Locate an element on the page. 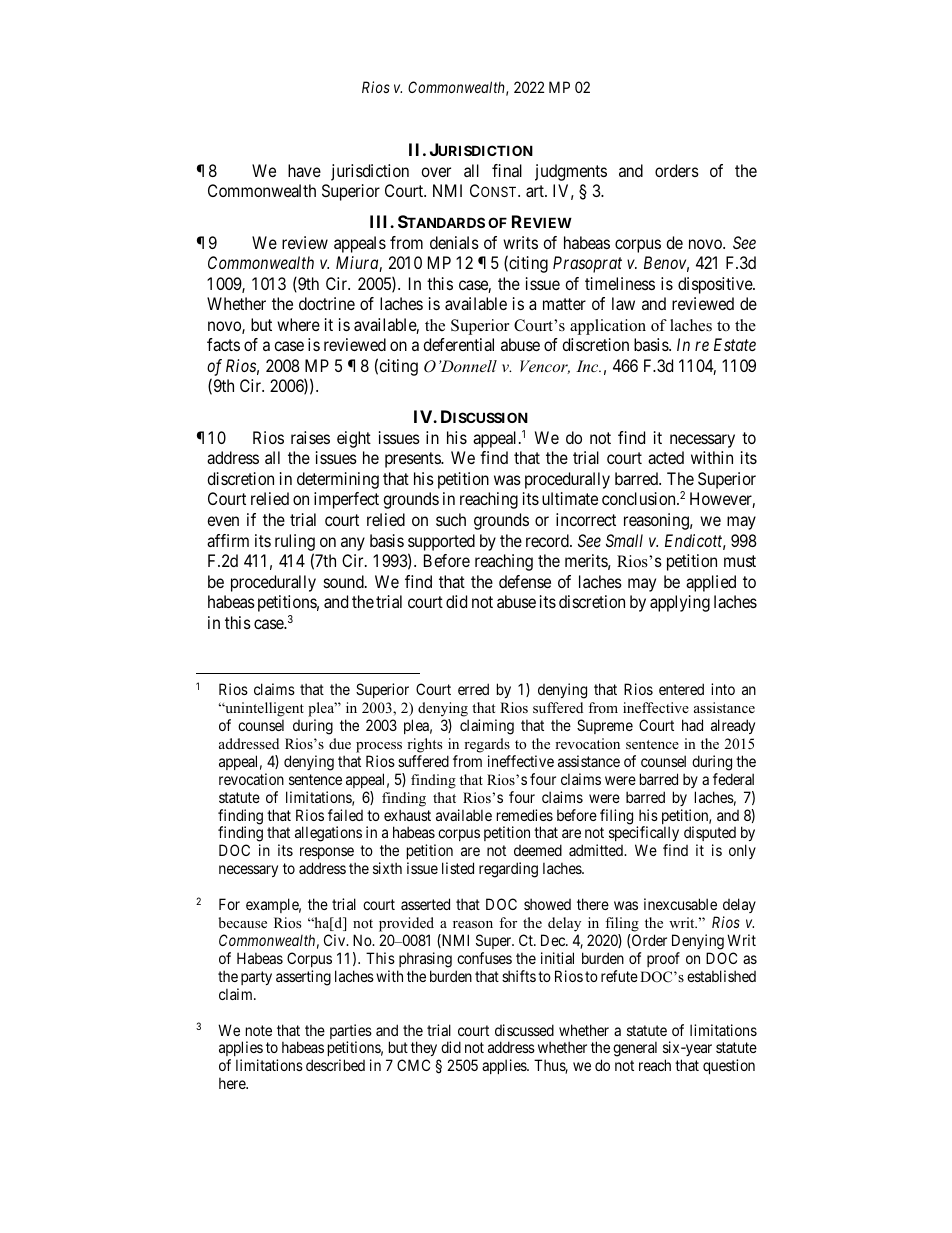 The width and height of the document is (952, 1233). final is located at coordinates (507, 170).
